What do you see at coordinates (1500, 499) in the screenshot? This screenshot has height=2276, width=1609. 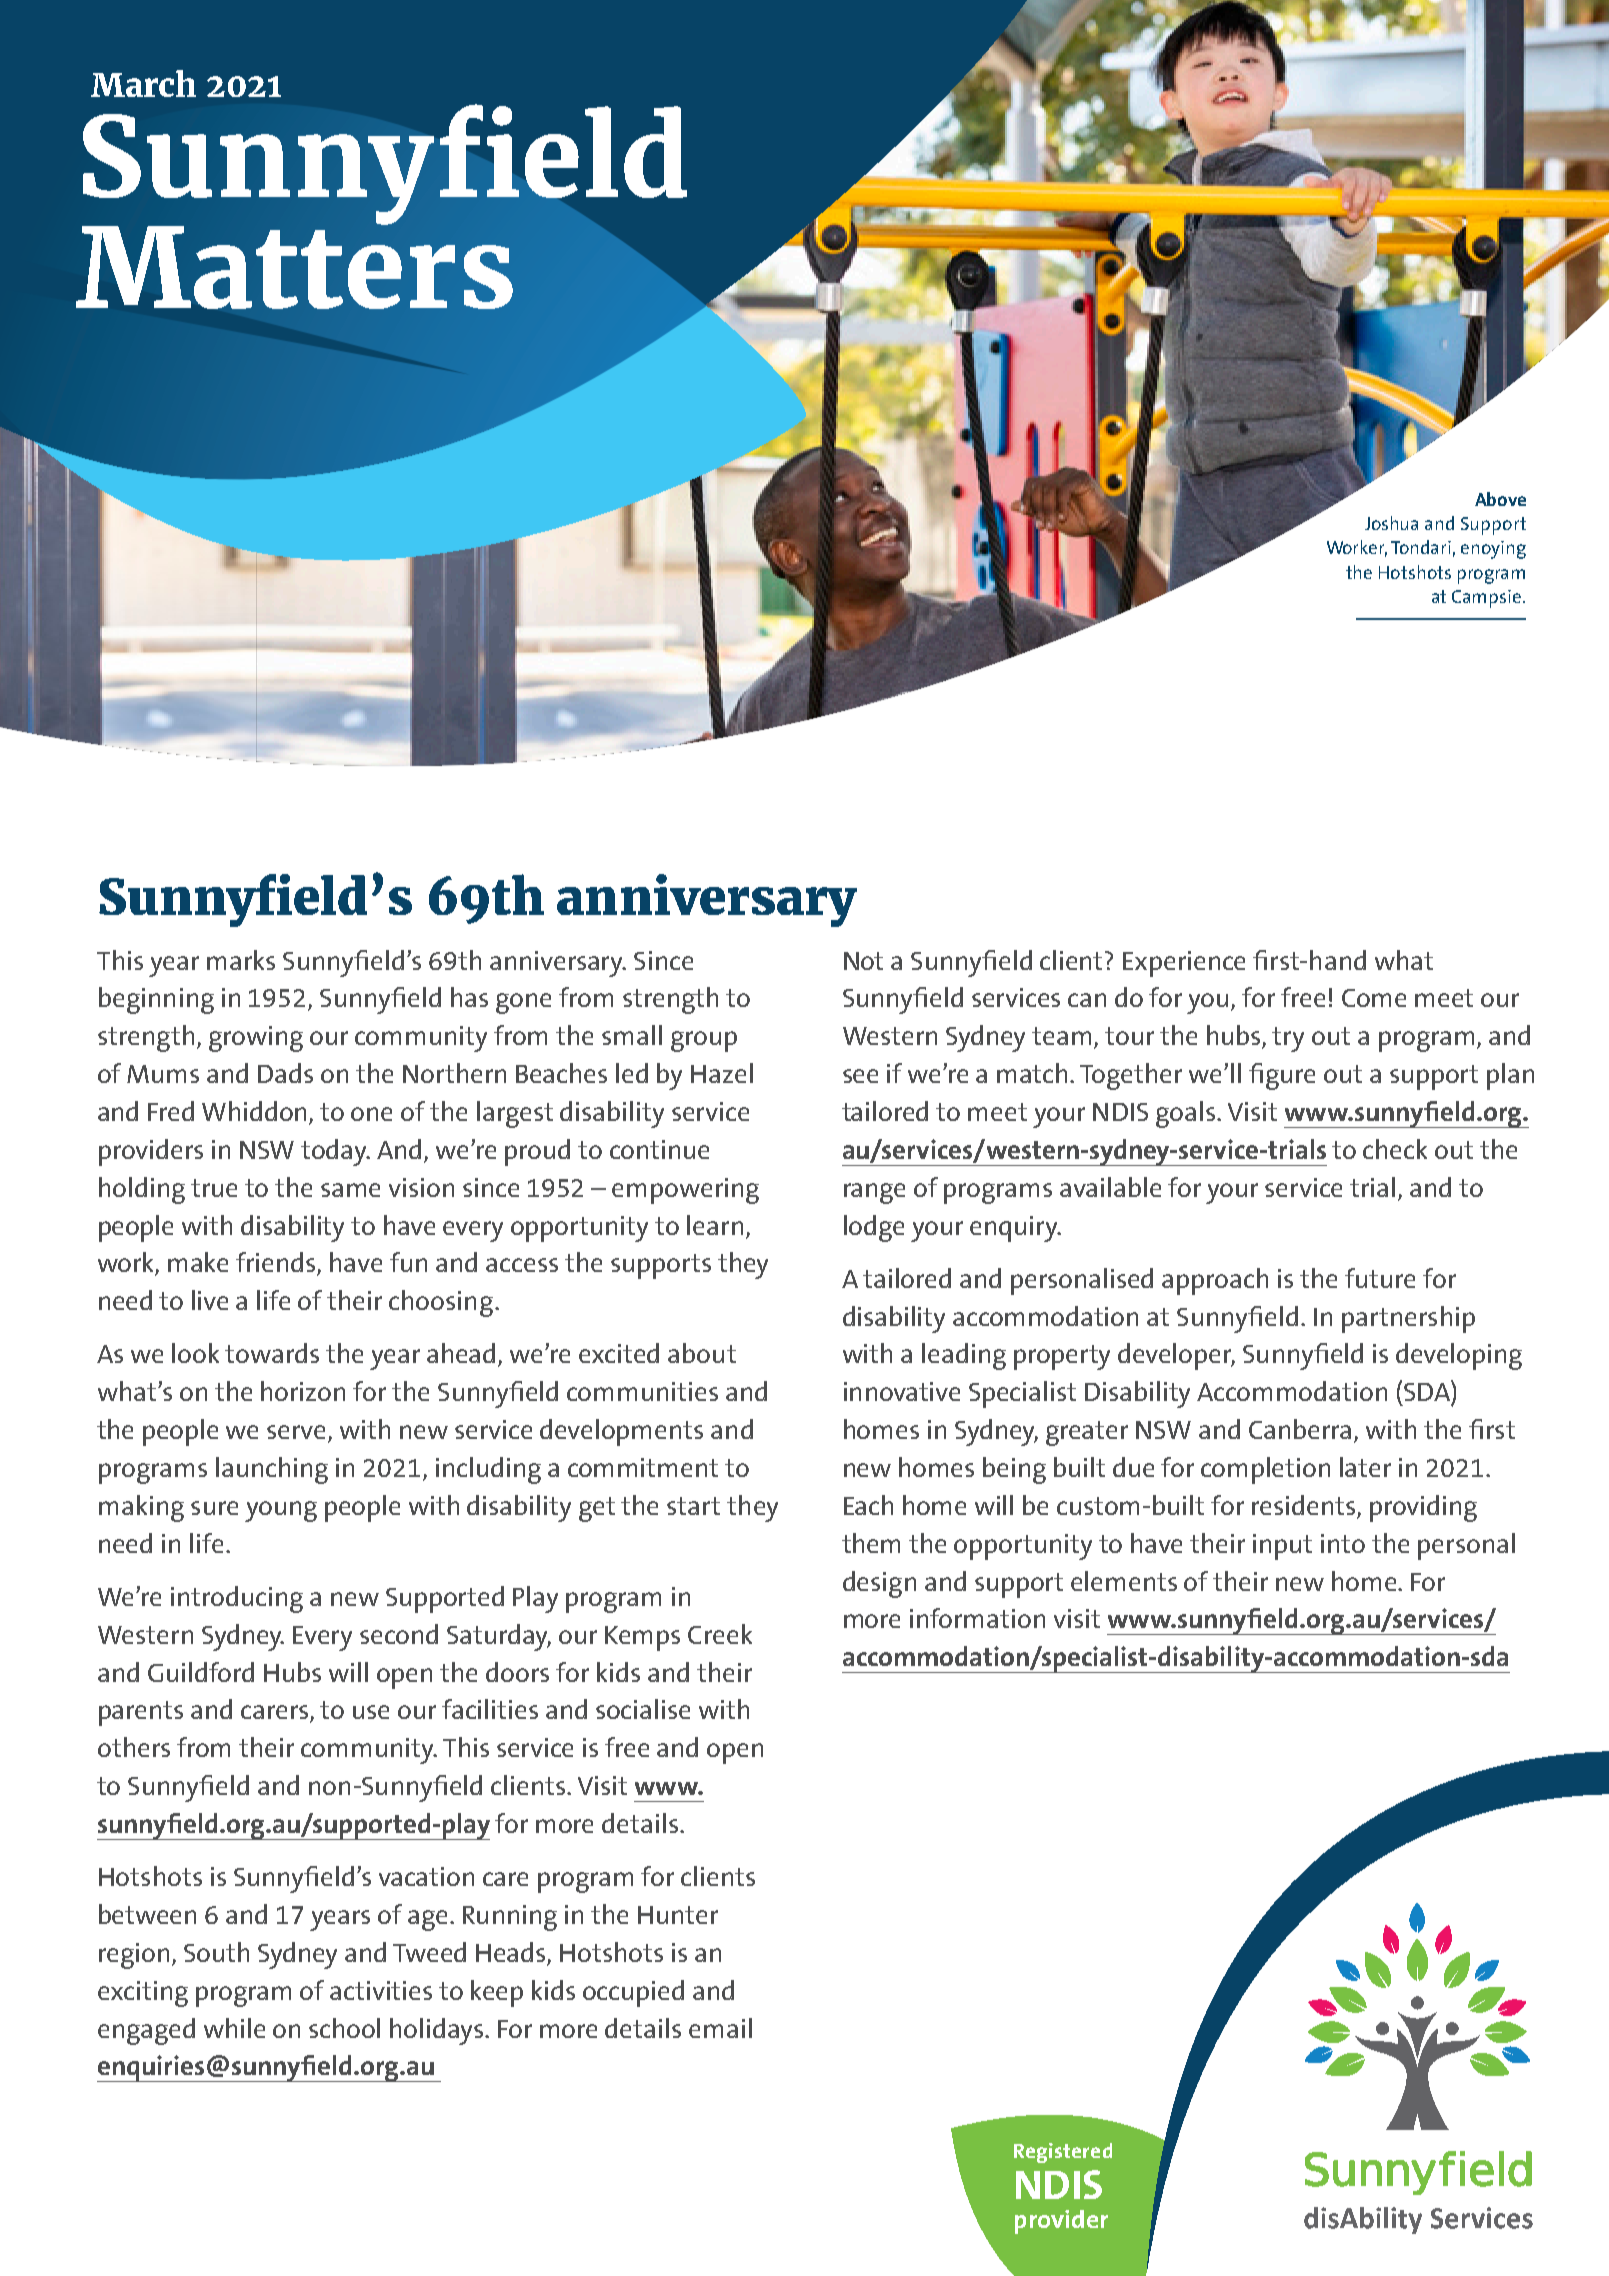 I see `Above` at bounding box center [1500, 499].
